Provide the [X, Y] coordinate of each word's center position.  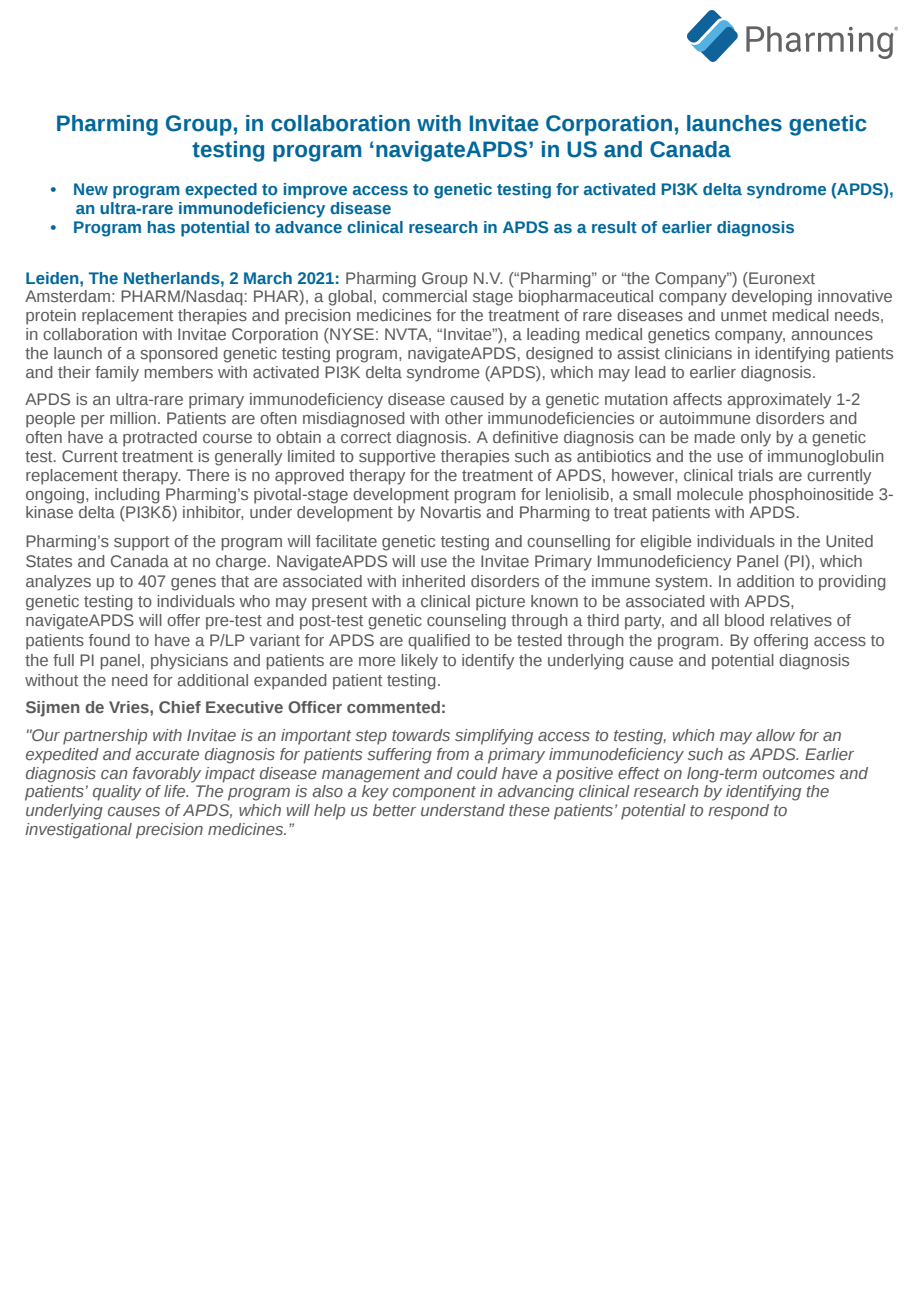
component [434, 793]
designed [559, 355]
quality [117, 793]
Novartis [451, 512]
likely [419, 662]
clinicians [698, 353]
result [614, 227]
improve [315, 191]
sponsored [179, 355]
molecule [710, 494]
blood [744, 620]
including [127, 496]
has [161, 227]
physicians [189, 662]
